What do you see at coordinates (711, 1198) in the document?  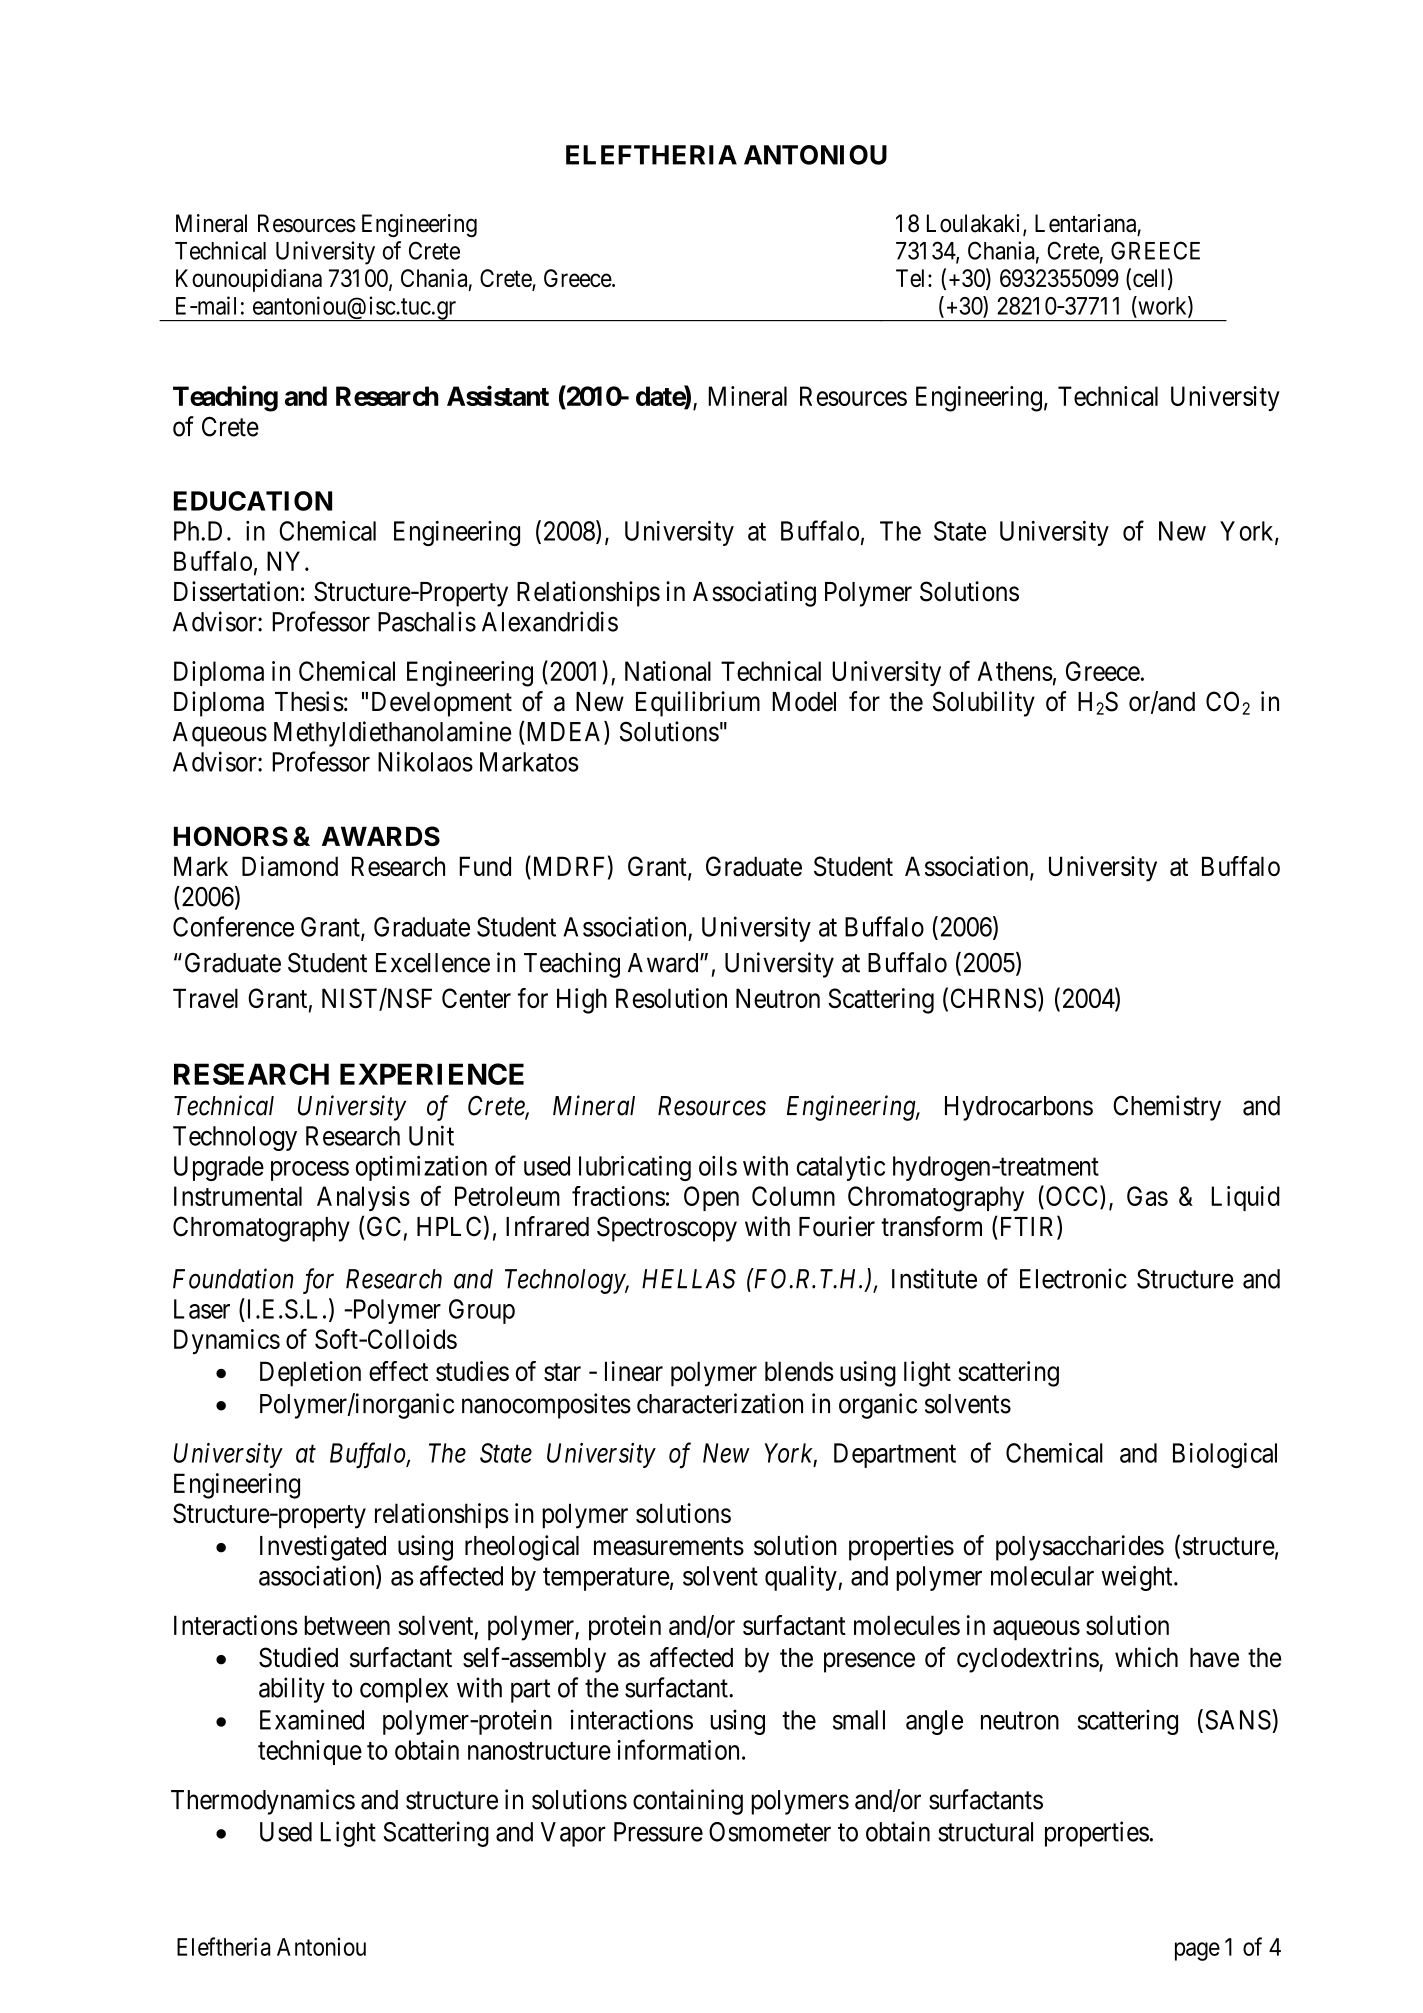 I see `Open` at bounding box center [711, 1198].
